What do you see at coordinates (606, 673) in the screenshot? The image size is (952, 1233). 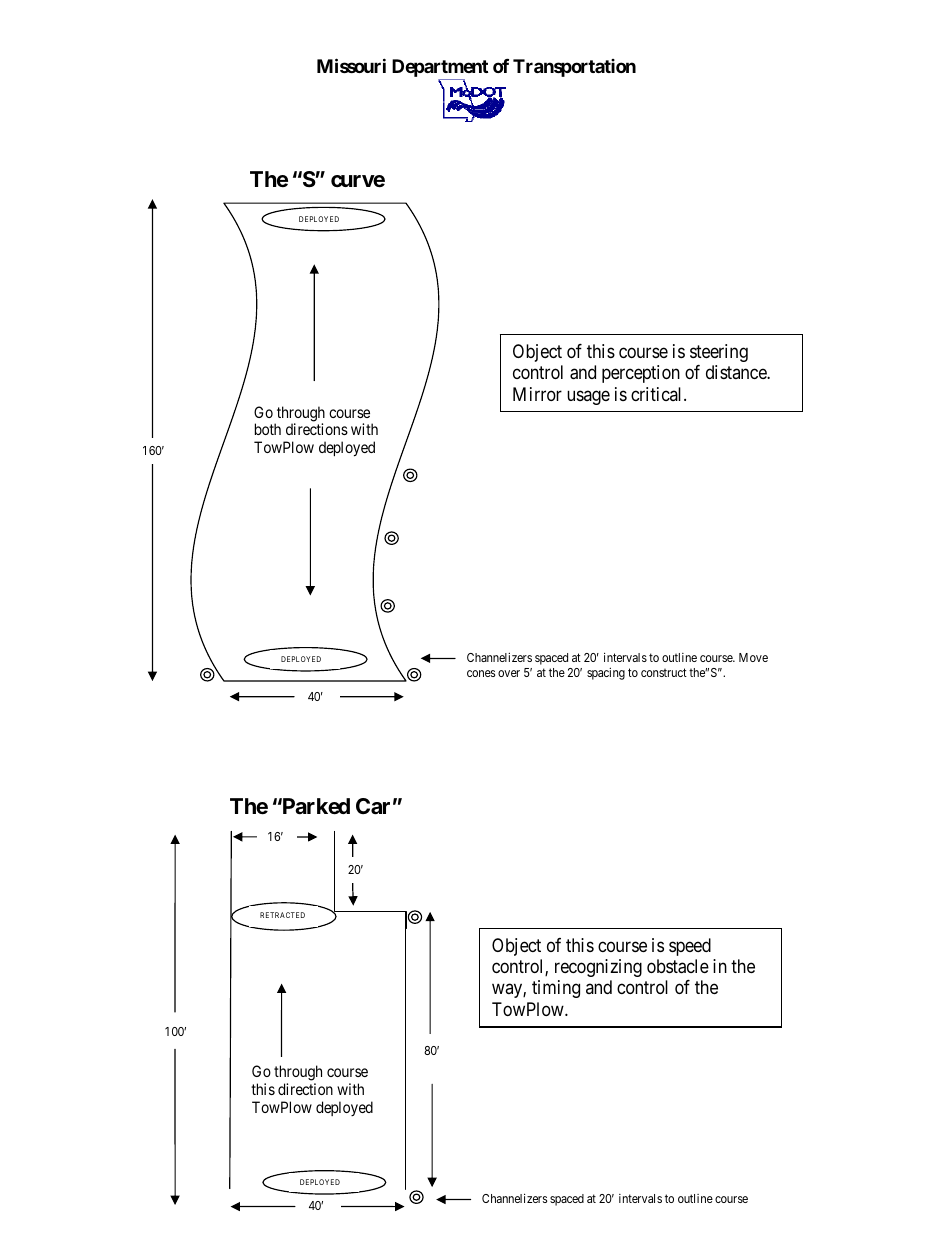 I see `spacing` at bounding box center [606, 673].
